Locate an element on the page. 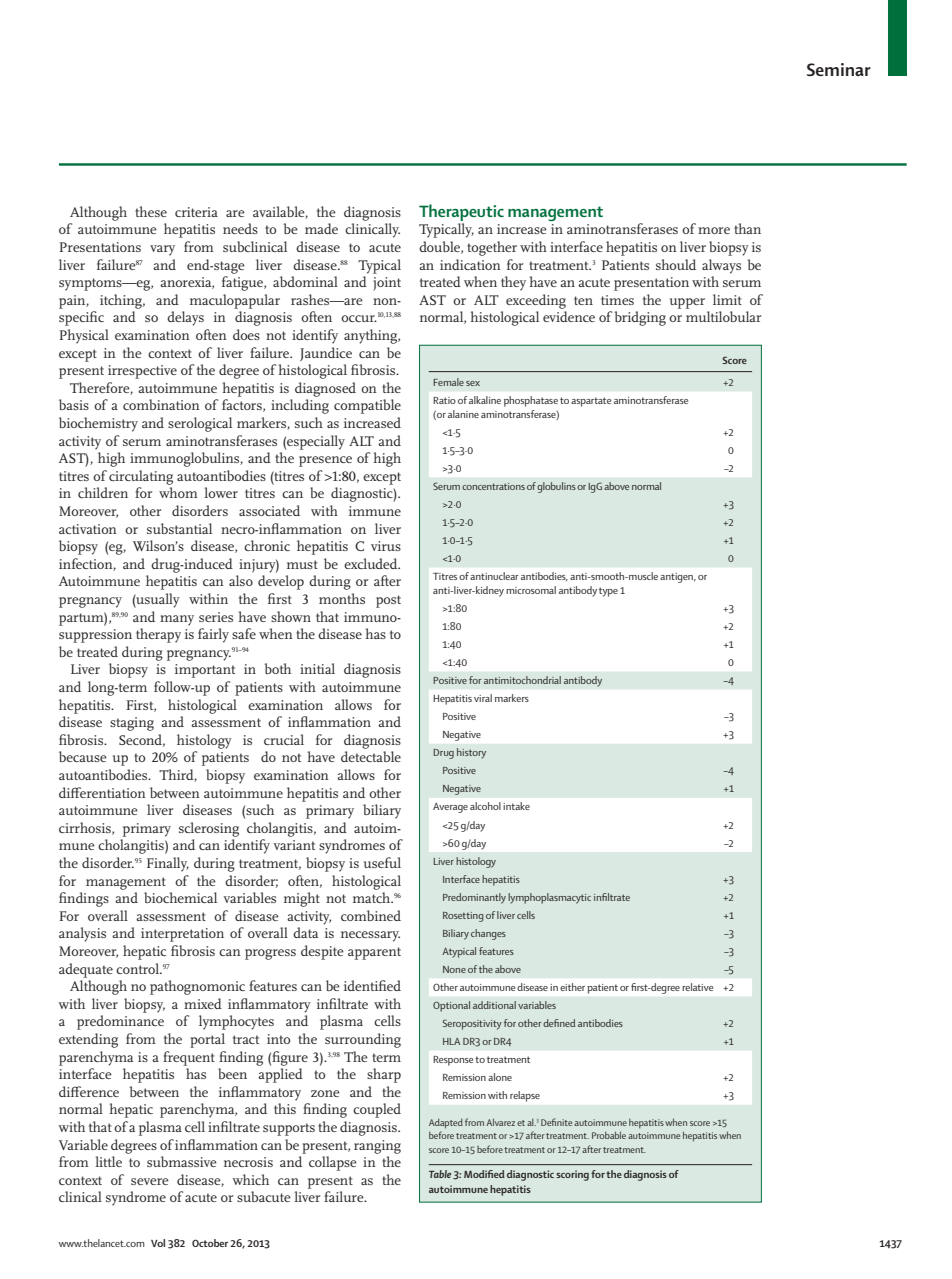 The height and width of the document is (1279, 952). alanine is located at coordinates (463, 414).
